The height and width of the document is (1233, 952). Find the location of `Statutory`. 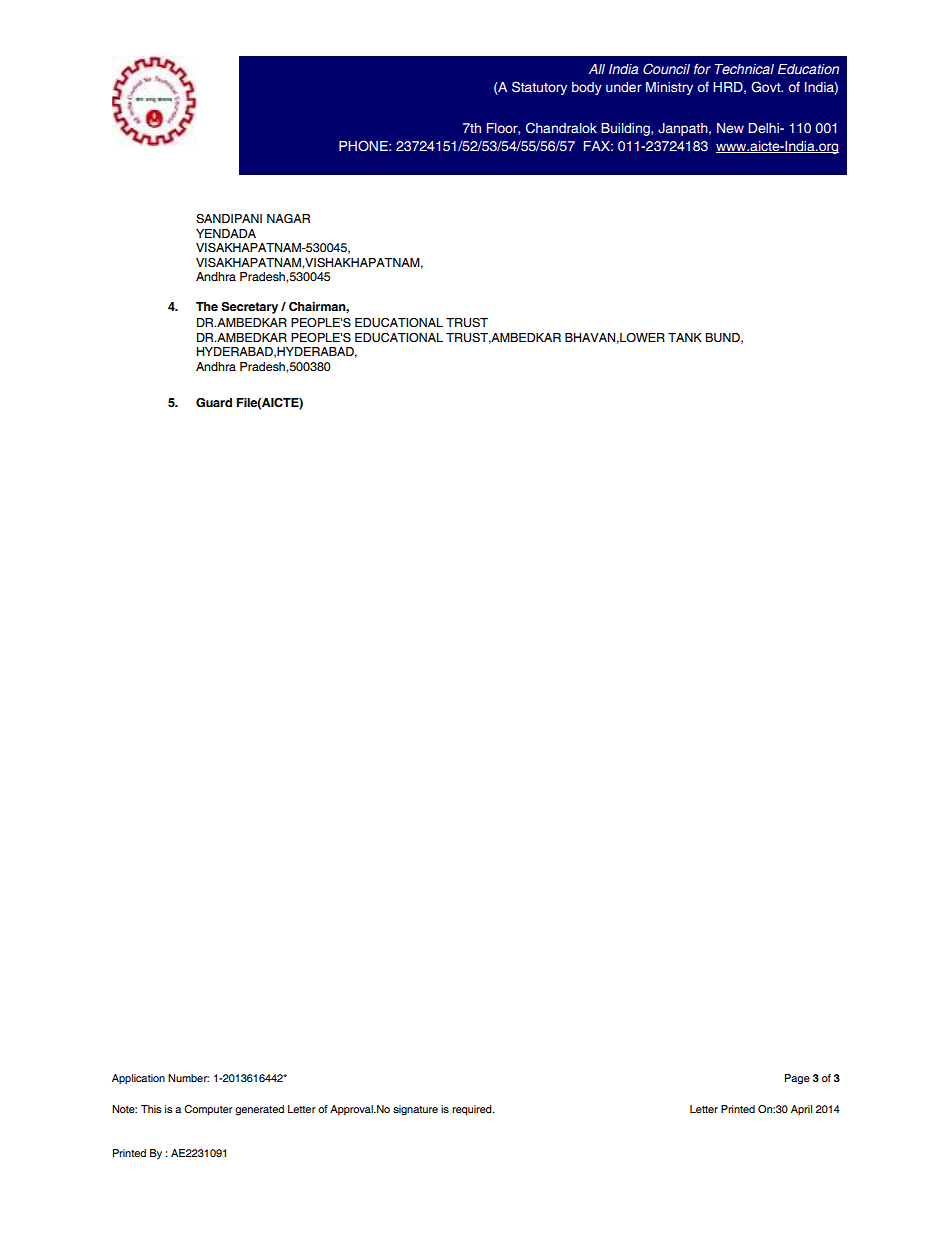

Statutory is located at coordinates (539, 88).
